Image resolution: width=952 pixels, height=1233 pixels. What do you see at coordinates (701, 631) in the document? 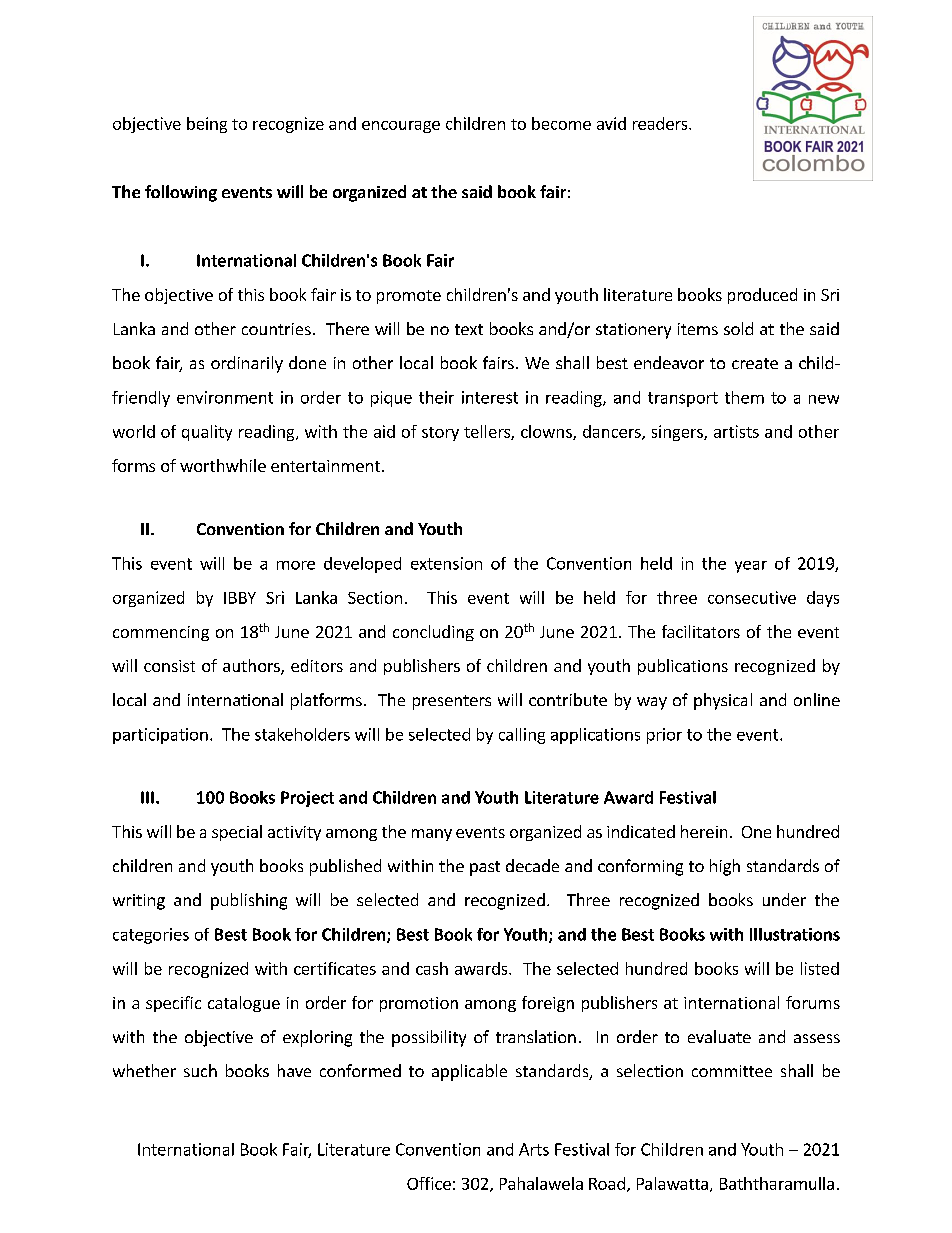
I see `facilitators` at bounding box center [701, 631].
